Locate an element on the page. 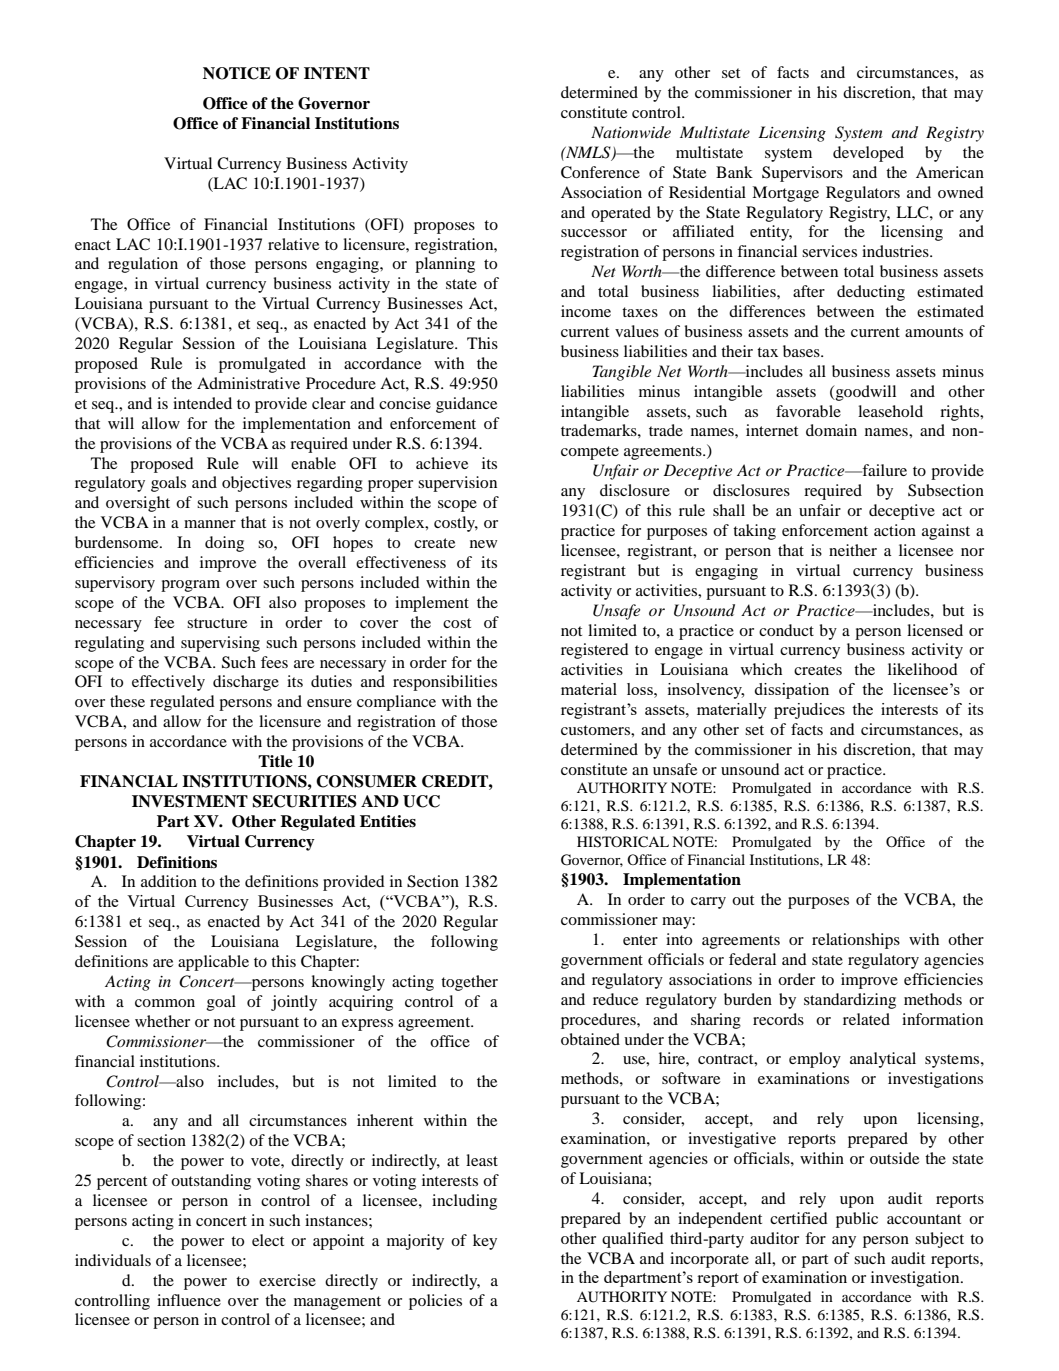 The image size is (1059, 1371). NOTICE is located at coordinates (237, 73).
